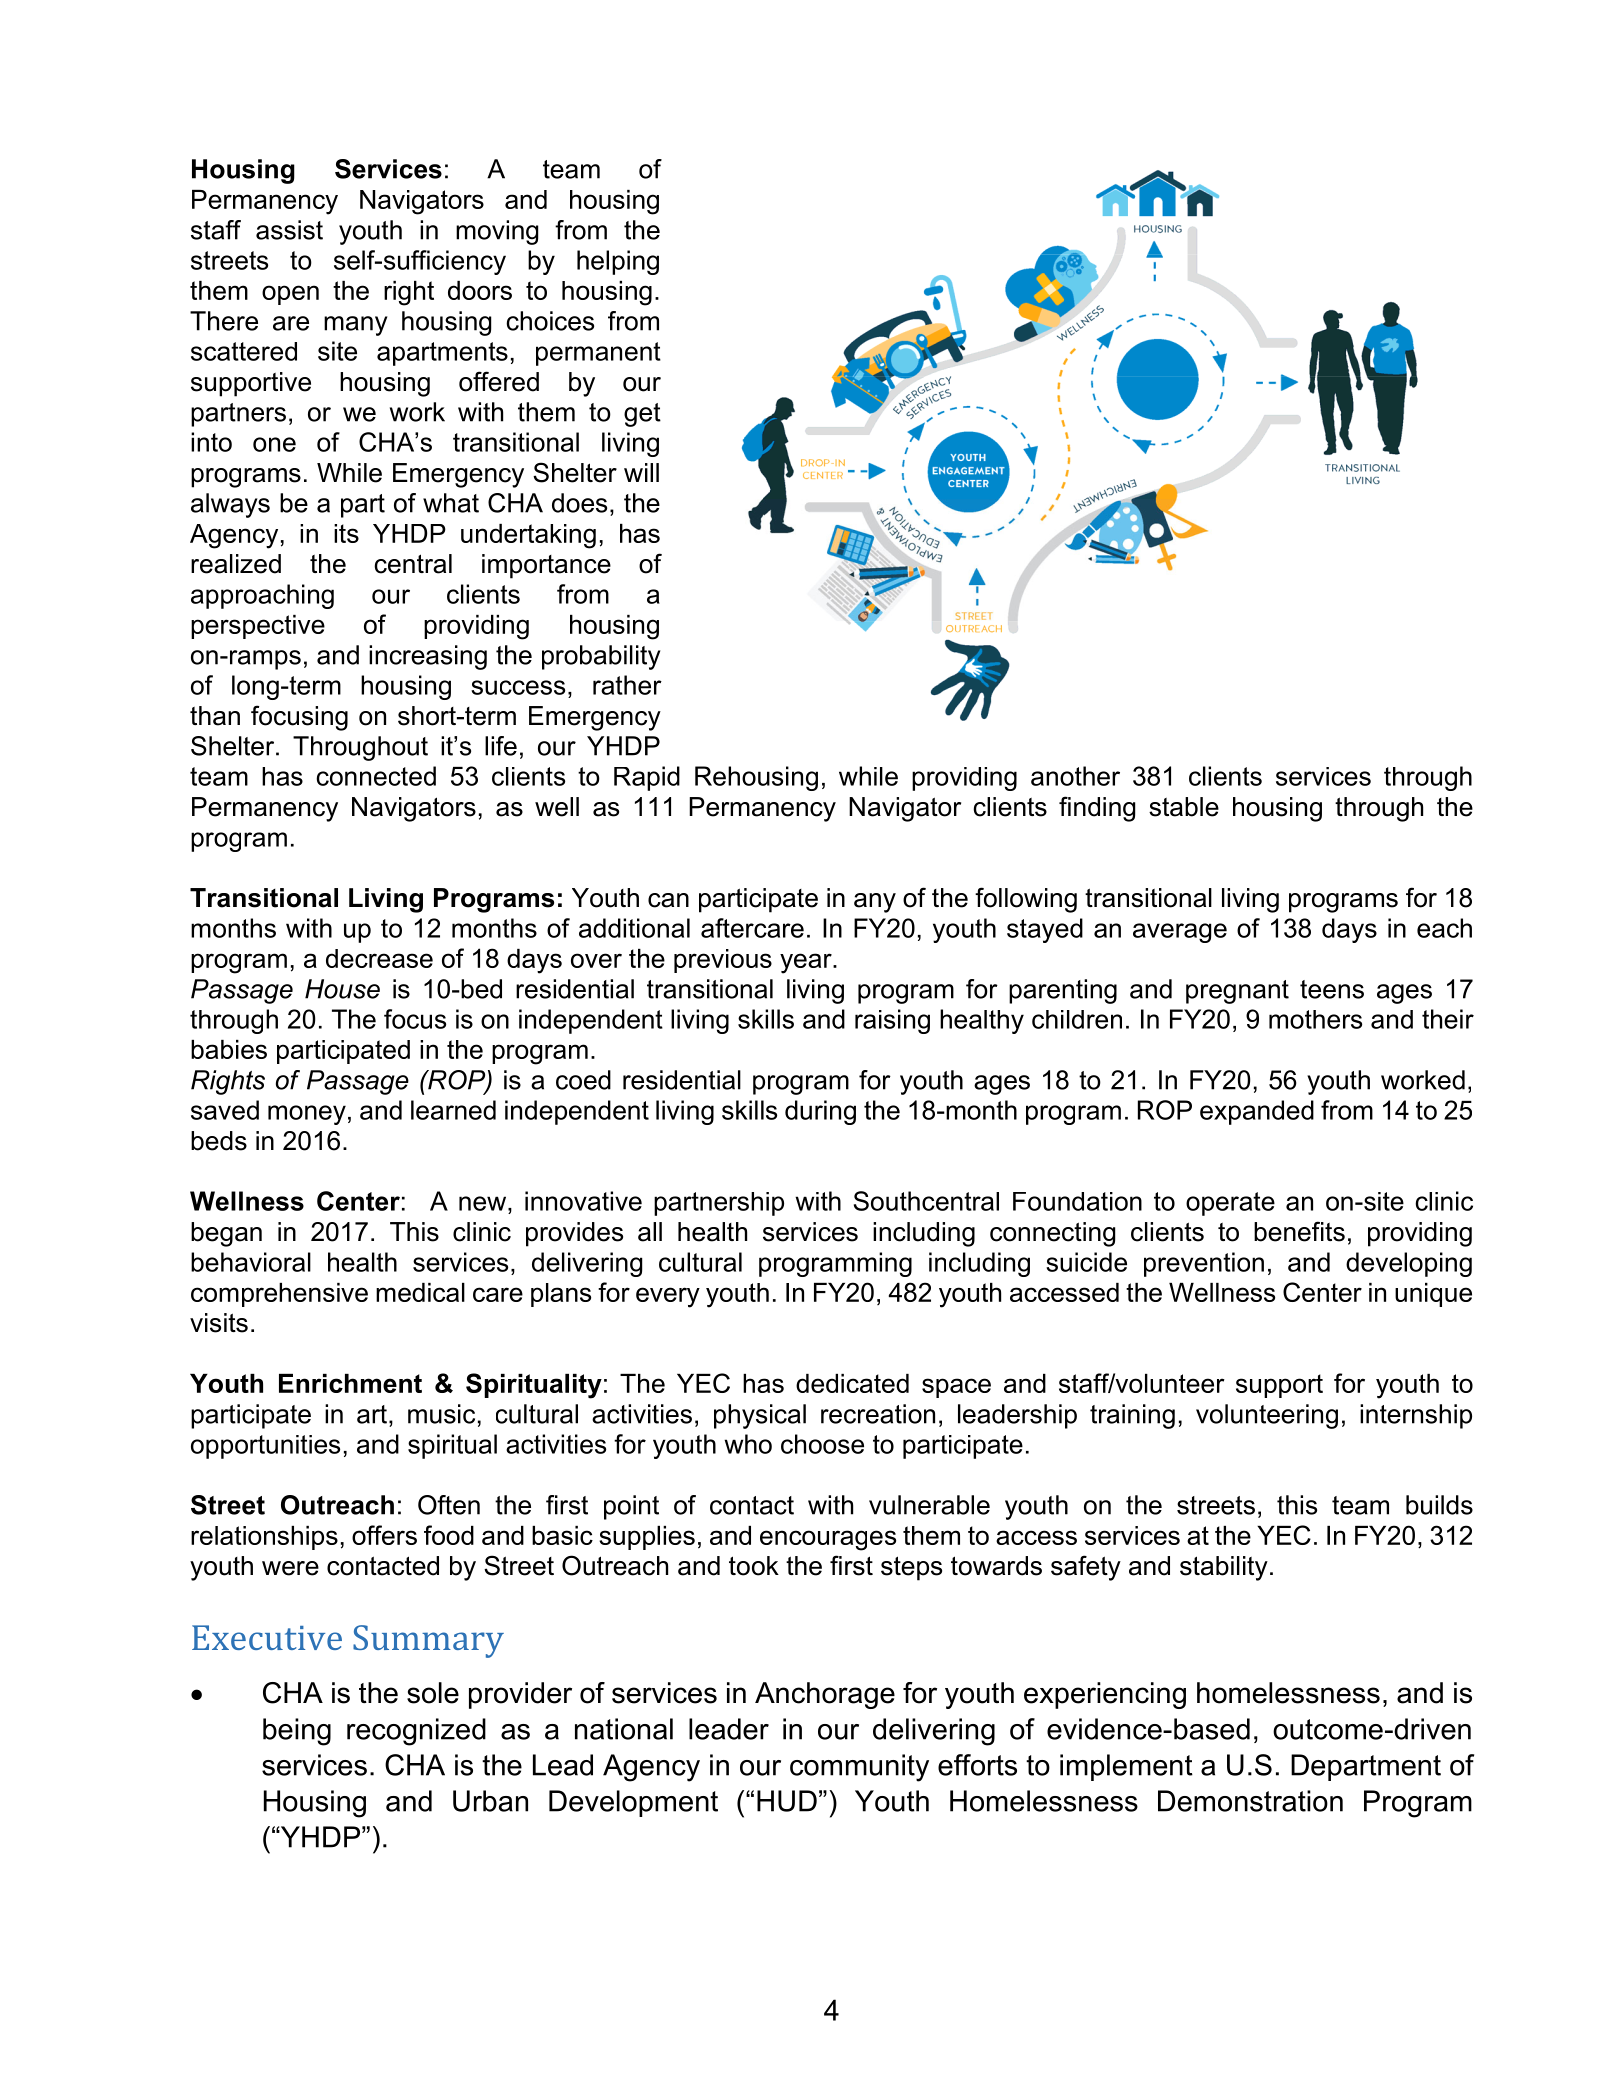 Image resolution: width=1616 pixels, height=2091 pixels. I want to click on Rapid, so click(647, 778).
